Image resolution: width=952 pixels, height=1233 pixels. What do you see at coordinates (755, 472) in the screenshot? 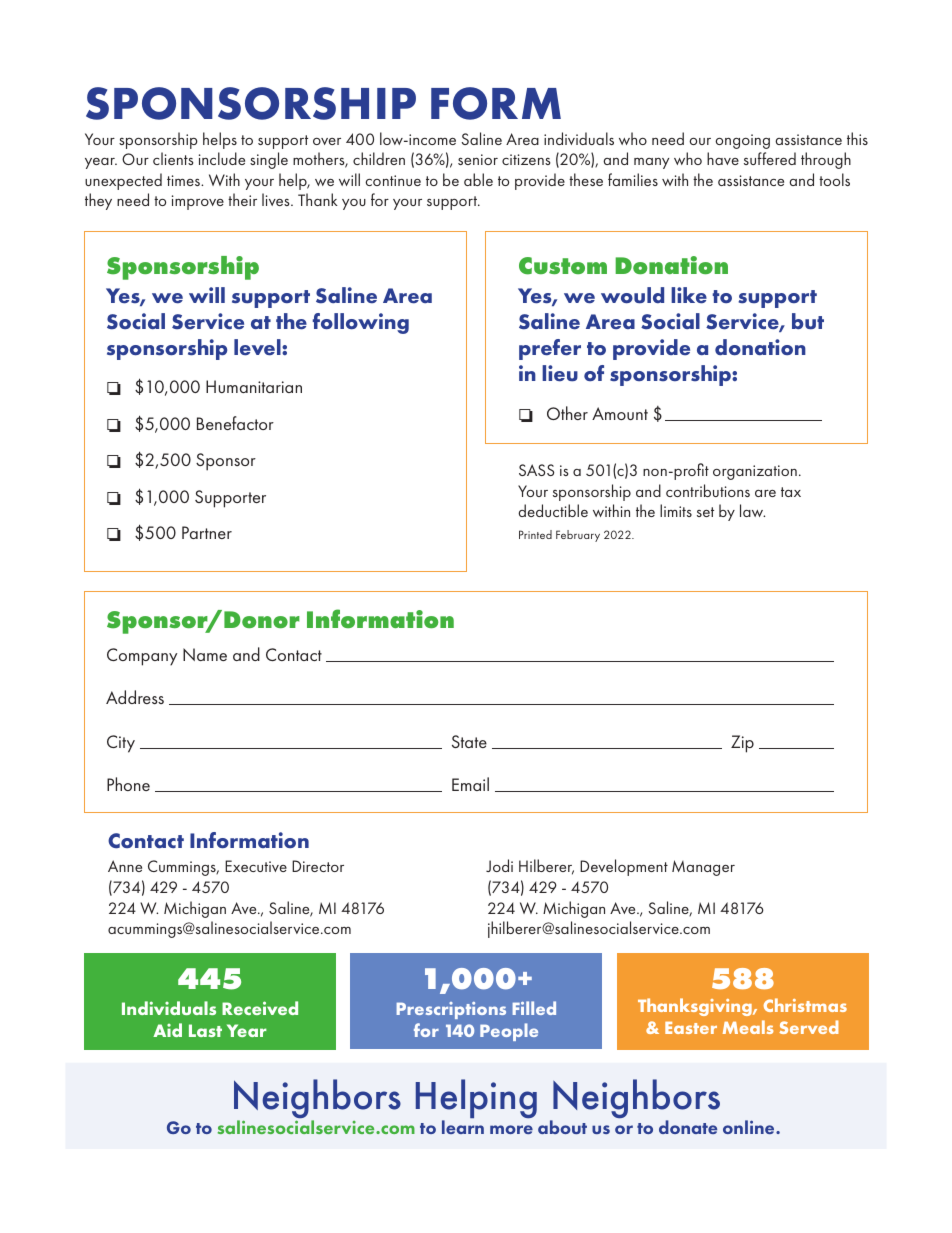
I see `organization` at bounding box center [755, 472].
